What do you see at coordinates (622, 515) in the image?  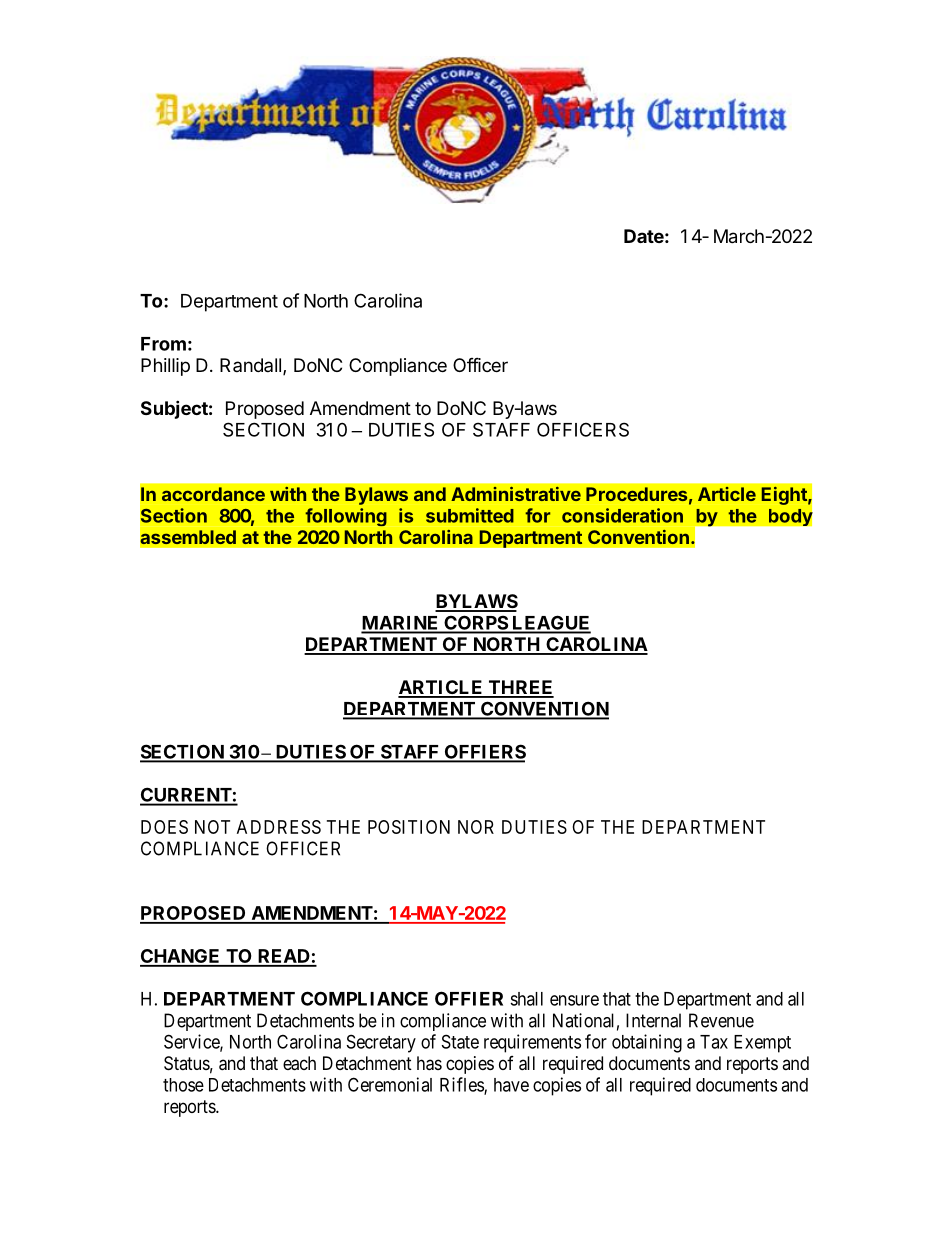 I see `consideration` at bounding box center [622, 515].
